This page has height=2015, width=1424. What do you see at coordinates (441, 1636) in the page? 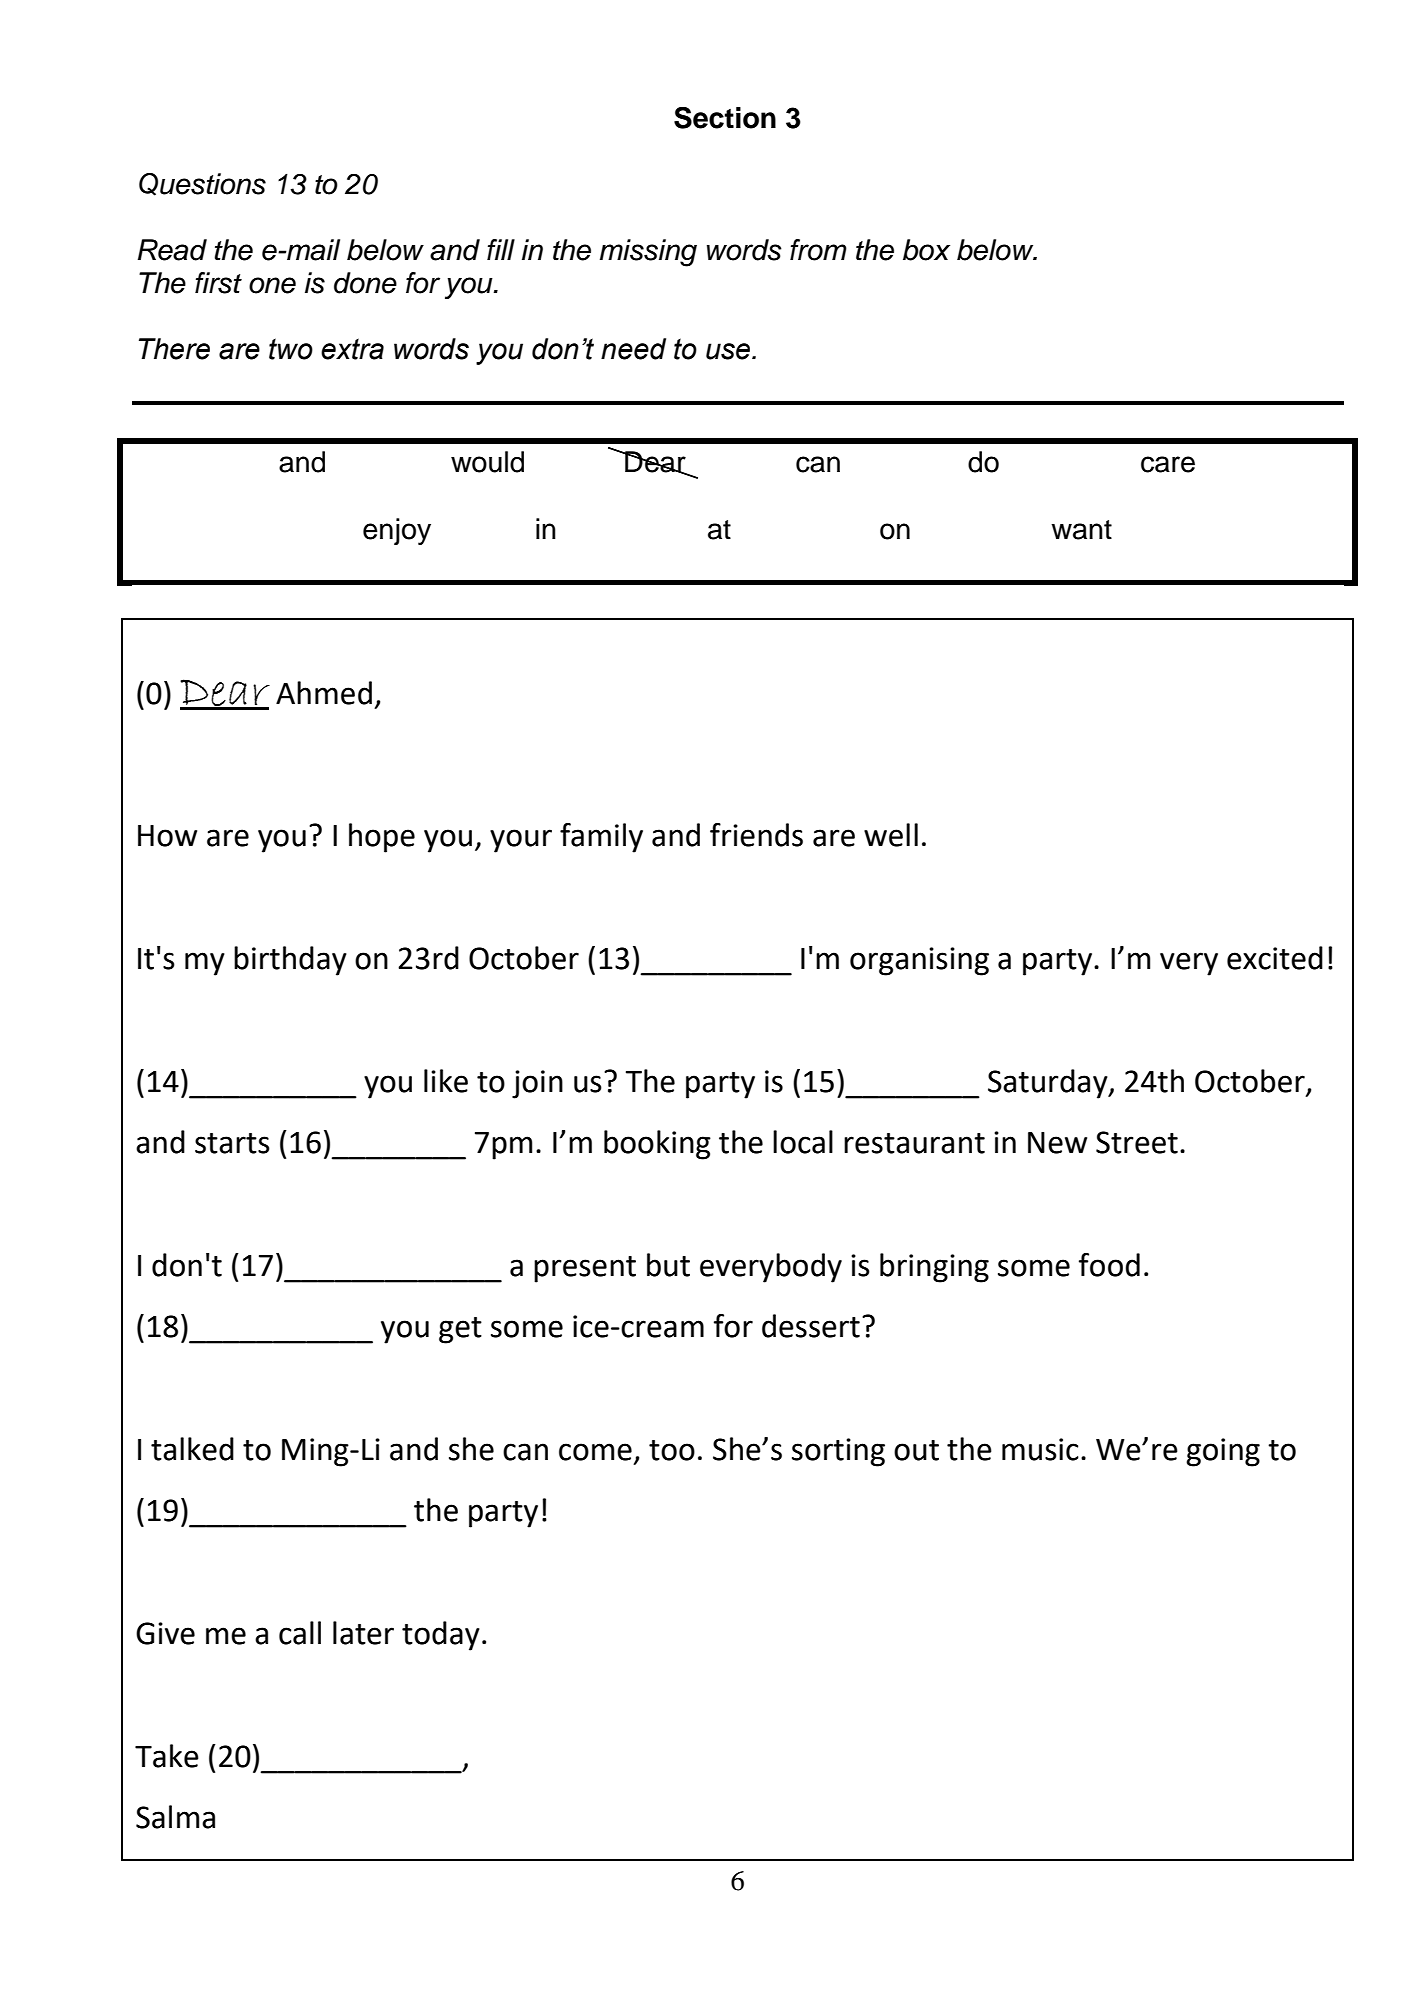
I see `today` at bounding box center [441, 1636].
